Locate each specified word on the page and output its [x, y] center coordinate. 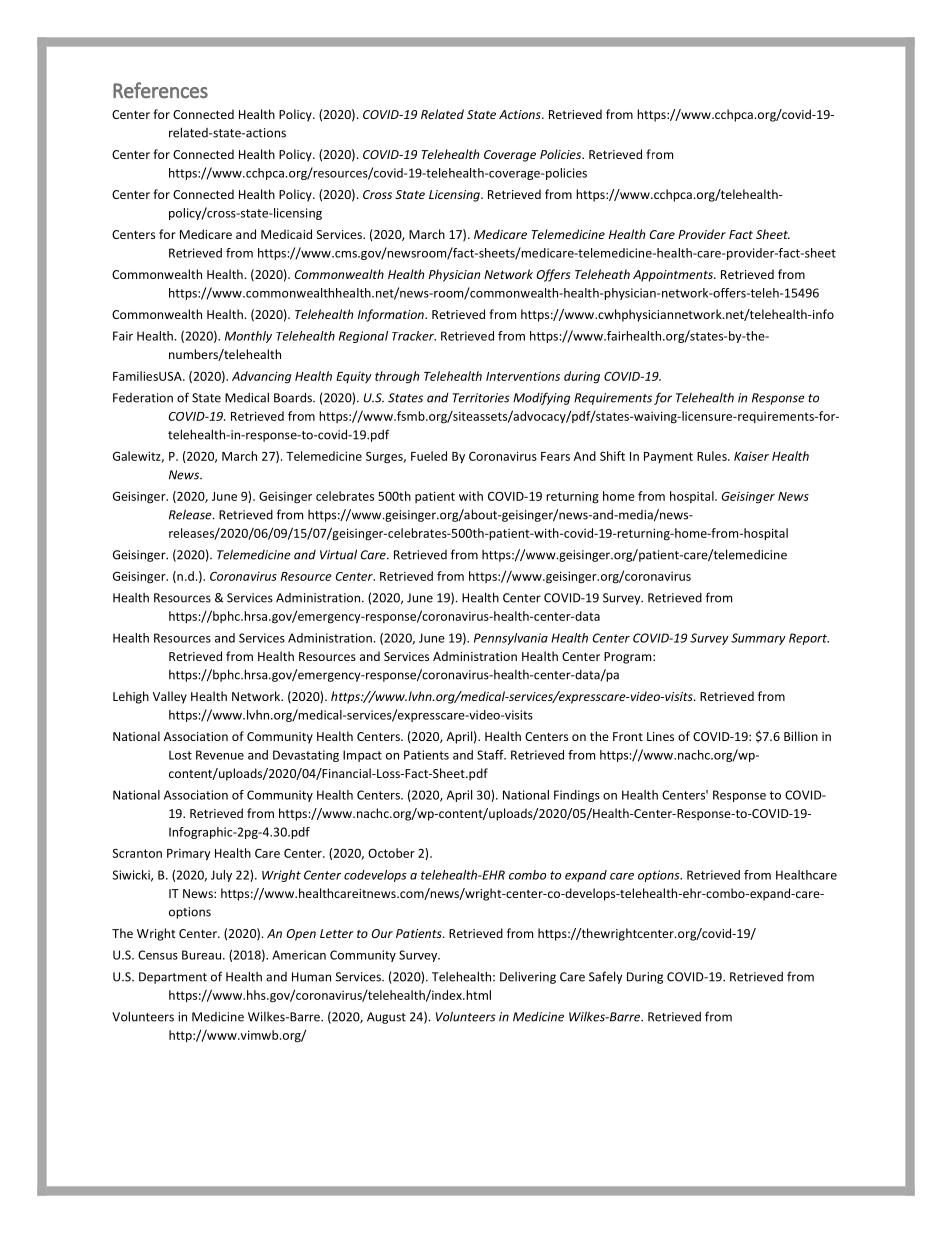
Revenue [220, 755]
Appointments [674, 276]
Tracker [414, 336]
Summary [758, 639]
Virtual [338, 554]
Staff [491, 755]
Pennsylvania [511, 639]
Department [173, 978]
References [160, 90]
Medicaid [286, 234]
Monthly [248, 337]
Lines [660, 736]
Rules [713, 456]
